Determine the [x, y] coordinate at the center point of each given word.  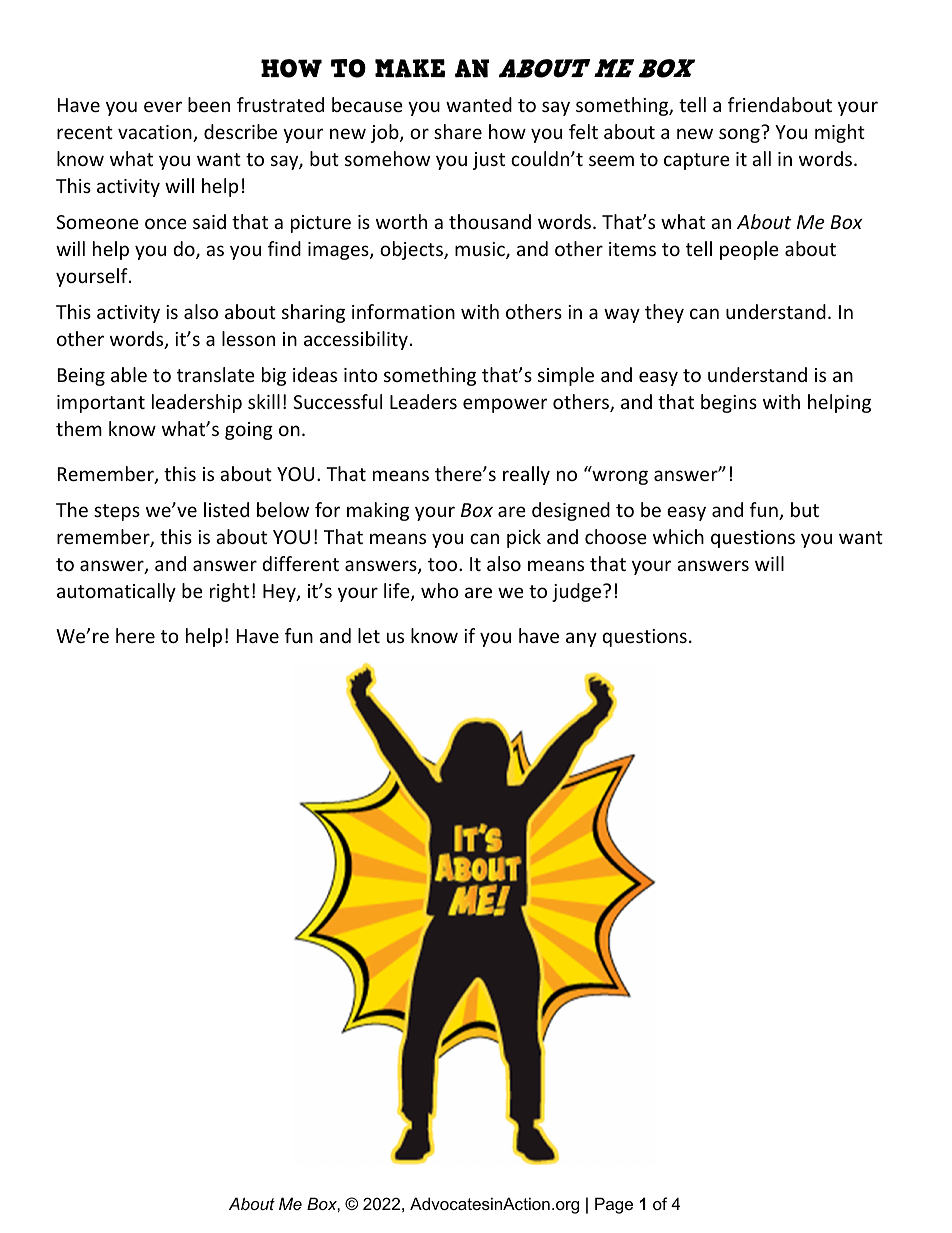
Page [614, 1205]
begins [729, 403]
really [526, 475]
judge [578, 592]
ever [163, 106]
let [369, 635]
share [458, 131]
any [581, 639]
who [440, 590]
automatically [116, 592]
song [739, 135]
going [249, 431]
